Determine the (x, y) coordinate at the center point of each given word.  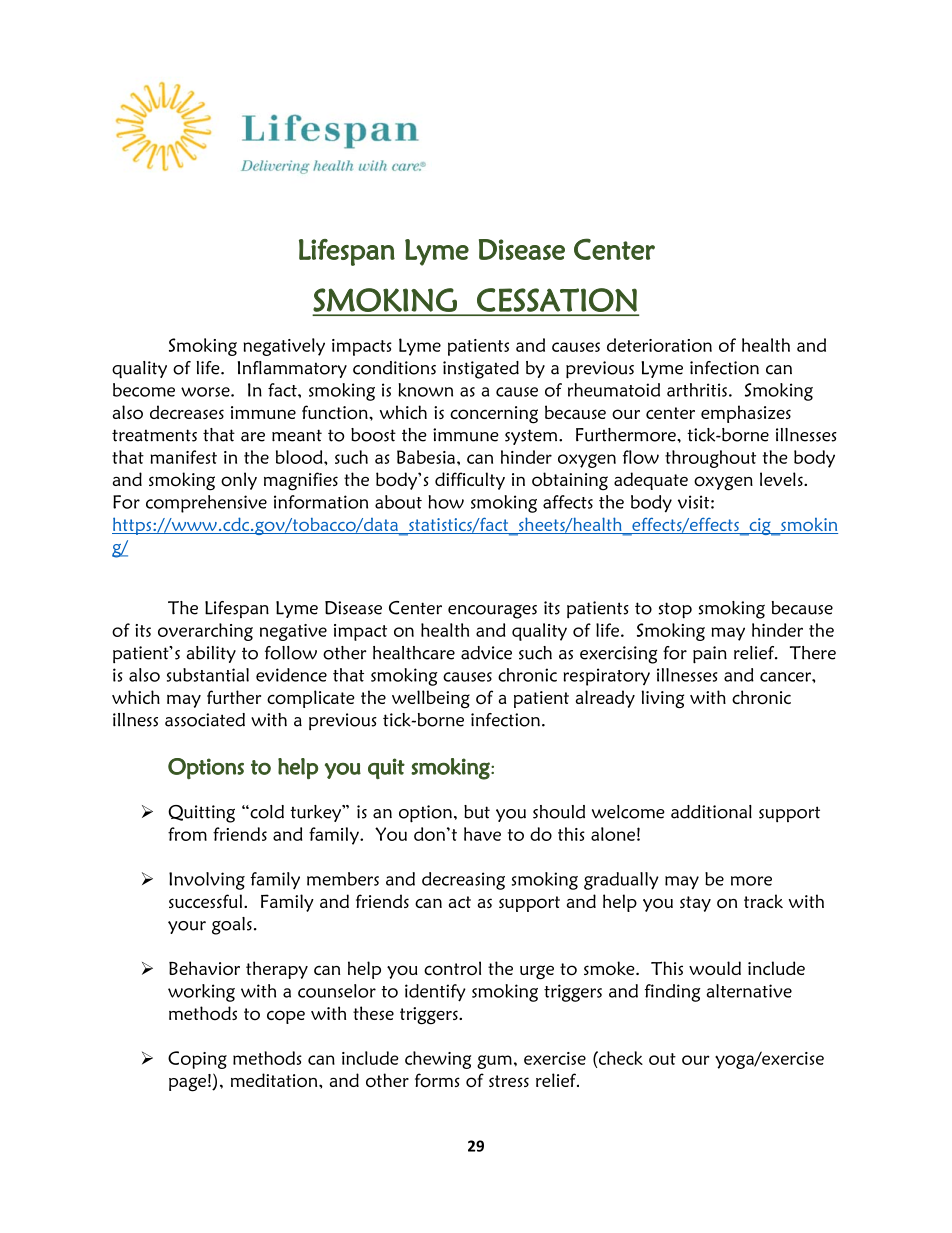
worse (206, 392)
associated (205, 720)
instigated (481, 370)
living (663, 699)
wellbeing (431, 699)
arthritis (697, 390)
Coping (197, 1060)
